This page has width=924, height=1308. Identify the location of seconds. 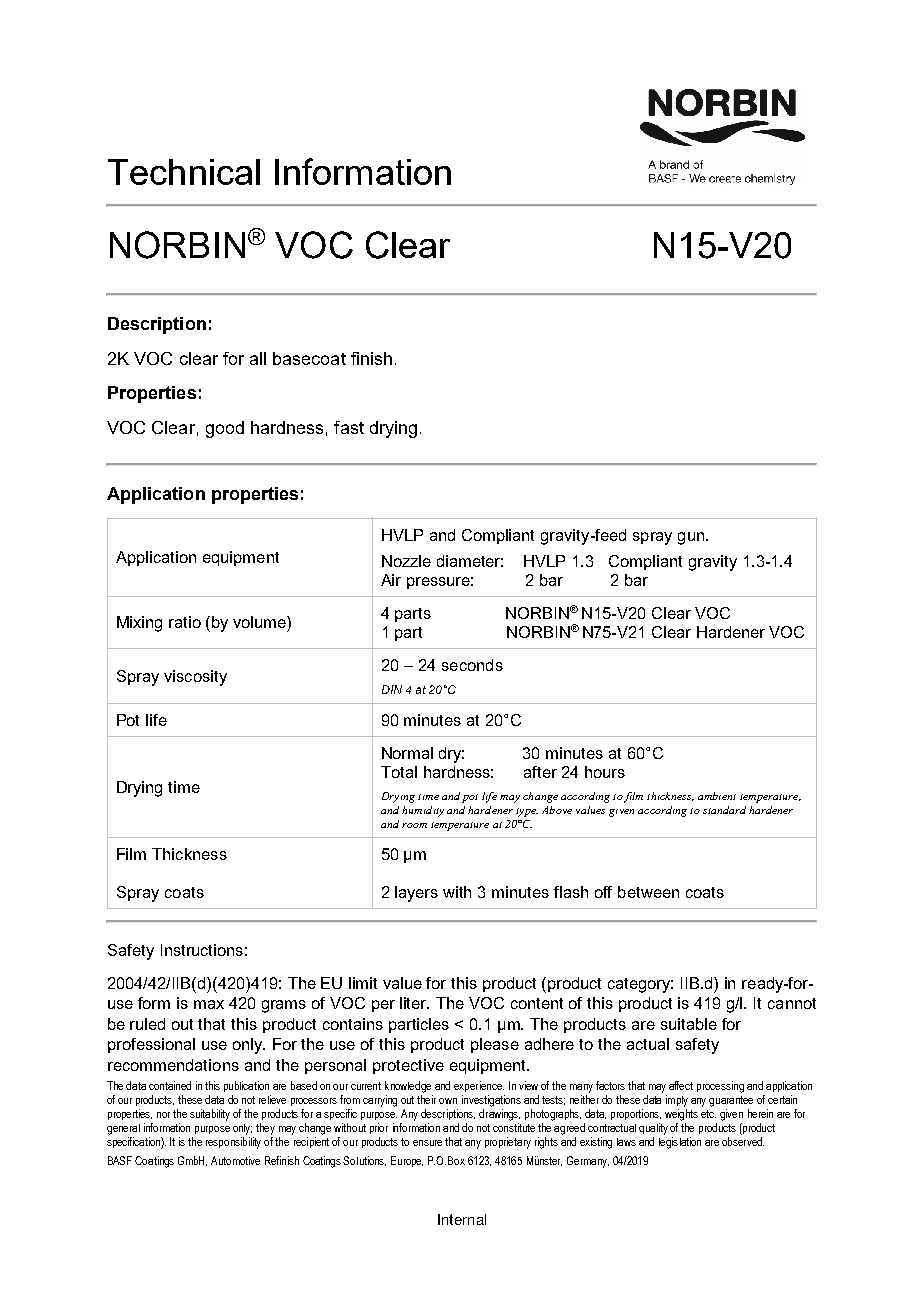
(472, 665).
